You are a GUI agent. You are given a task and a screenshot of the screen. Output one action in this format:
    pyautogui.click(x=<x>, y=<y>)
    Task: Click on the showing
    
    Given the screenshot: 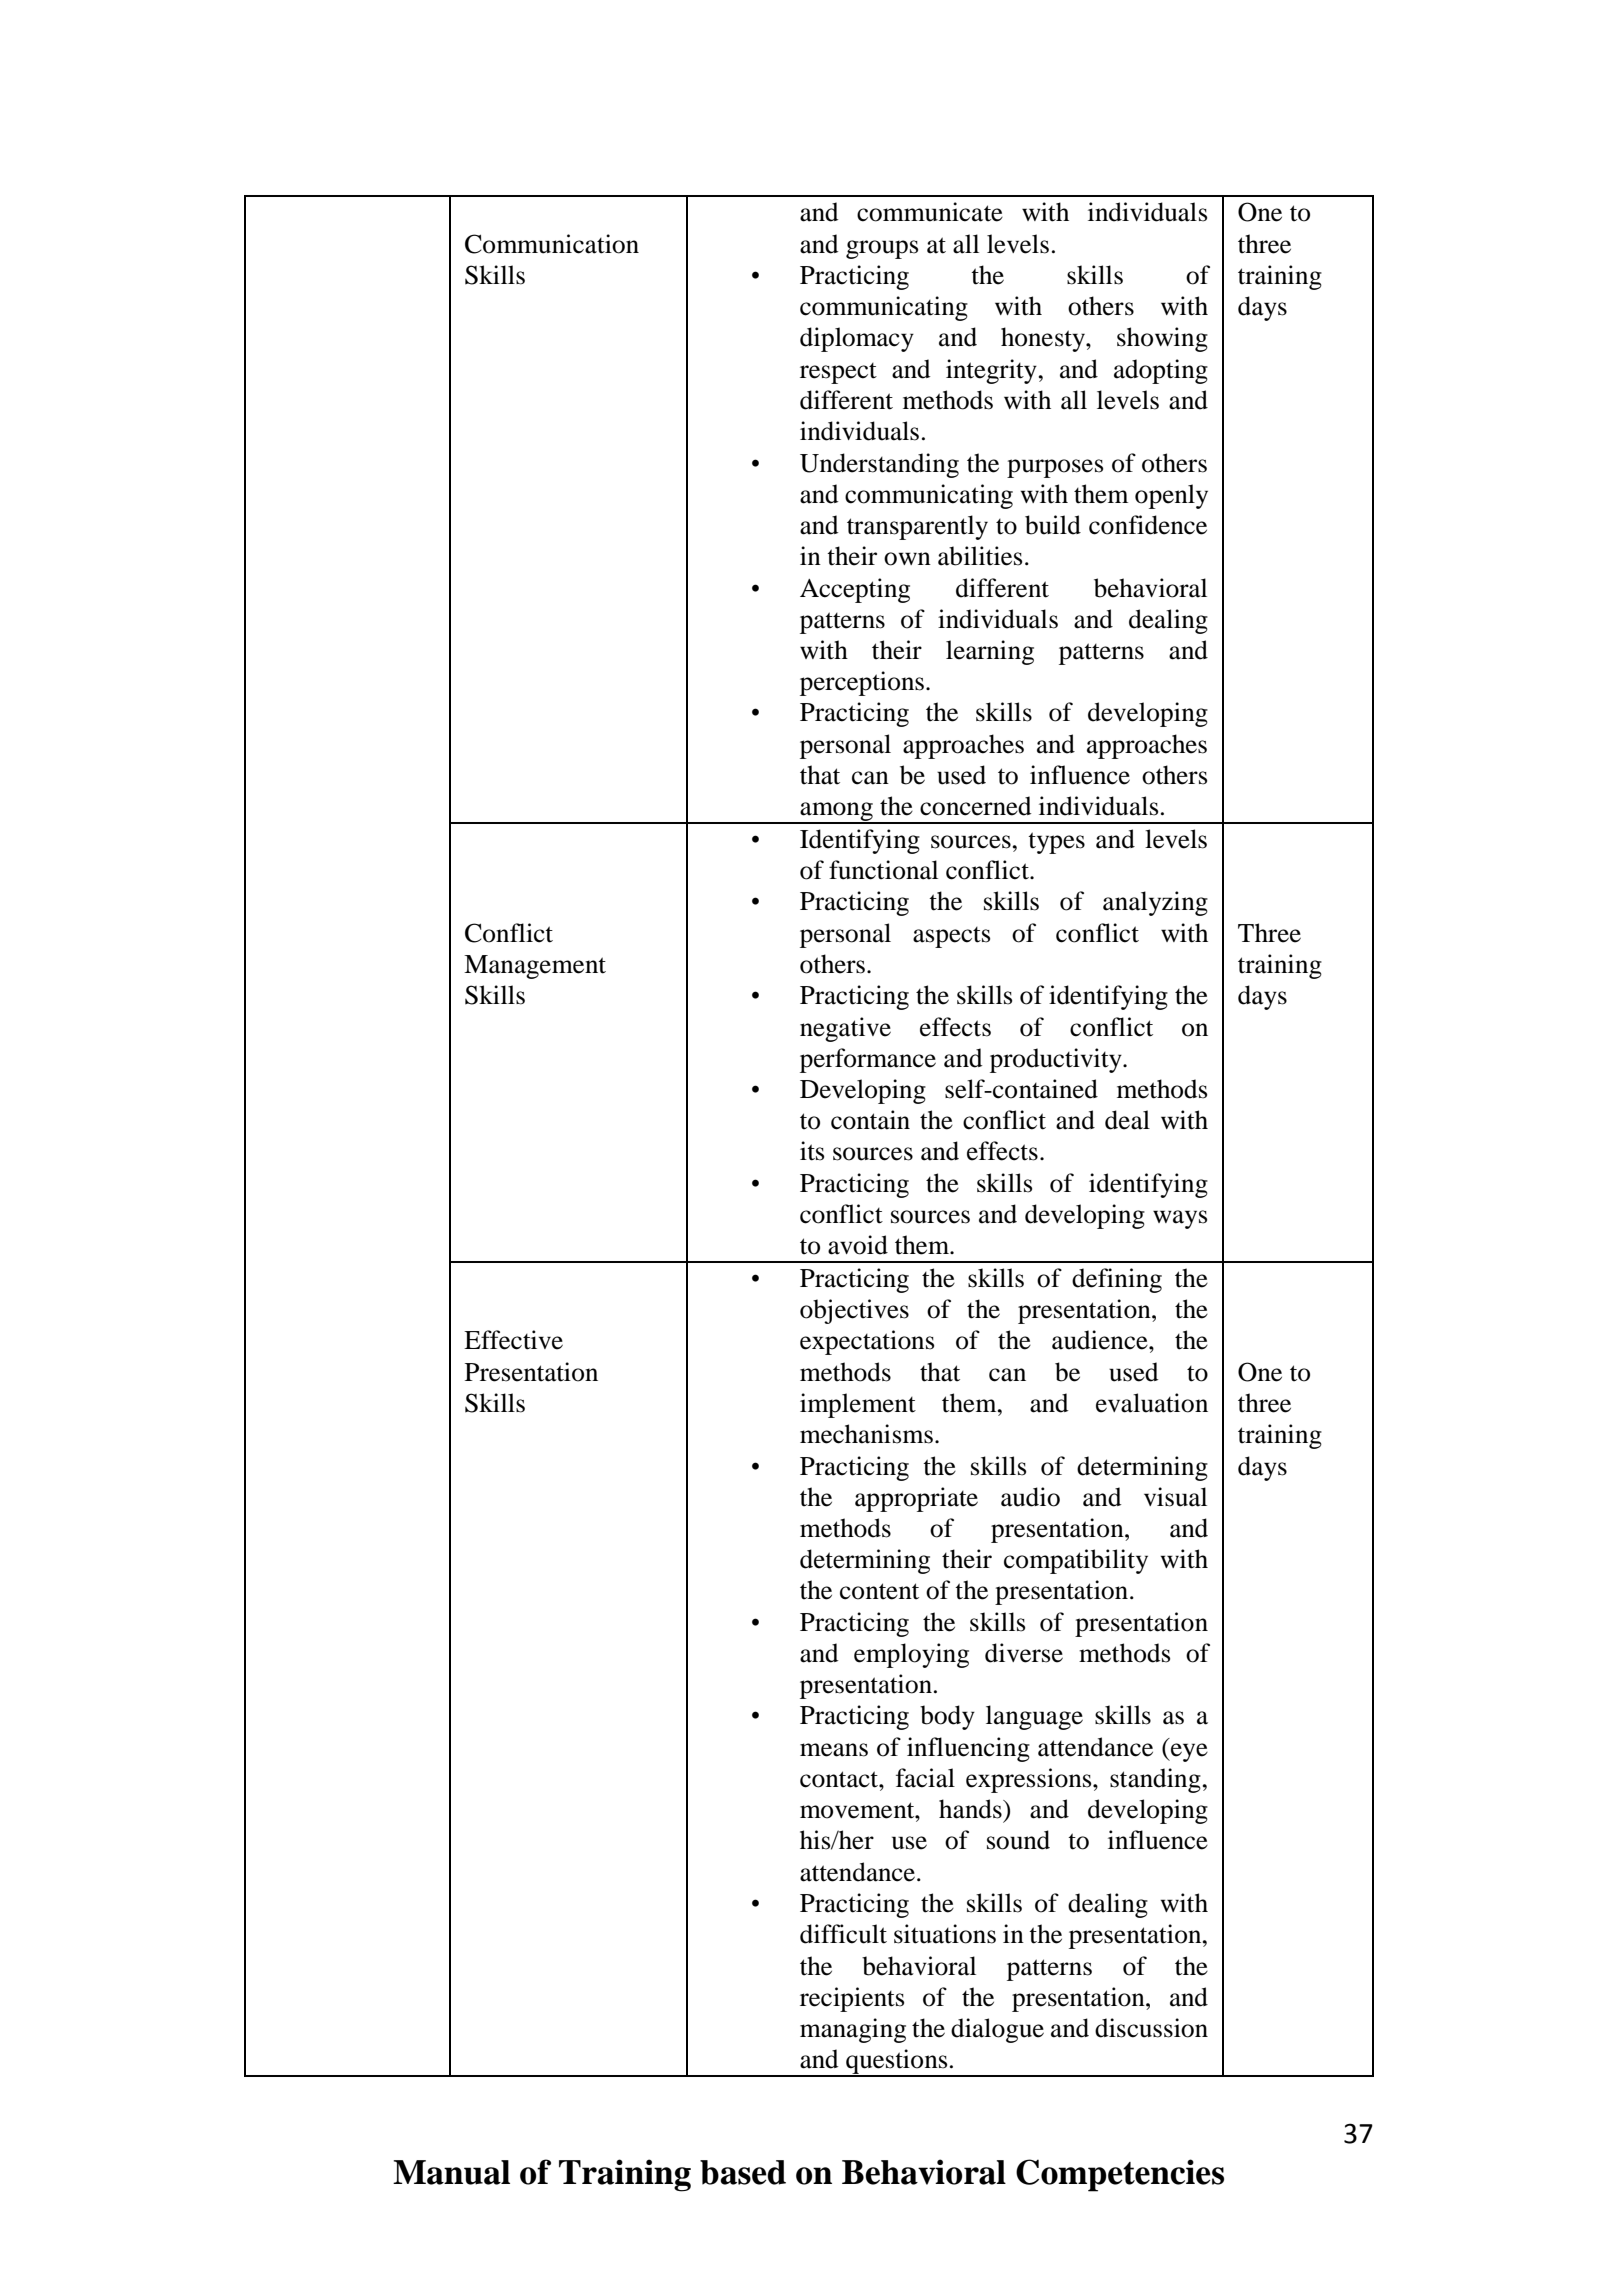 What is the action you would take?
    pyautogui.click(x=1162, y=339)
